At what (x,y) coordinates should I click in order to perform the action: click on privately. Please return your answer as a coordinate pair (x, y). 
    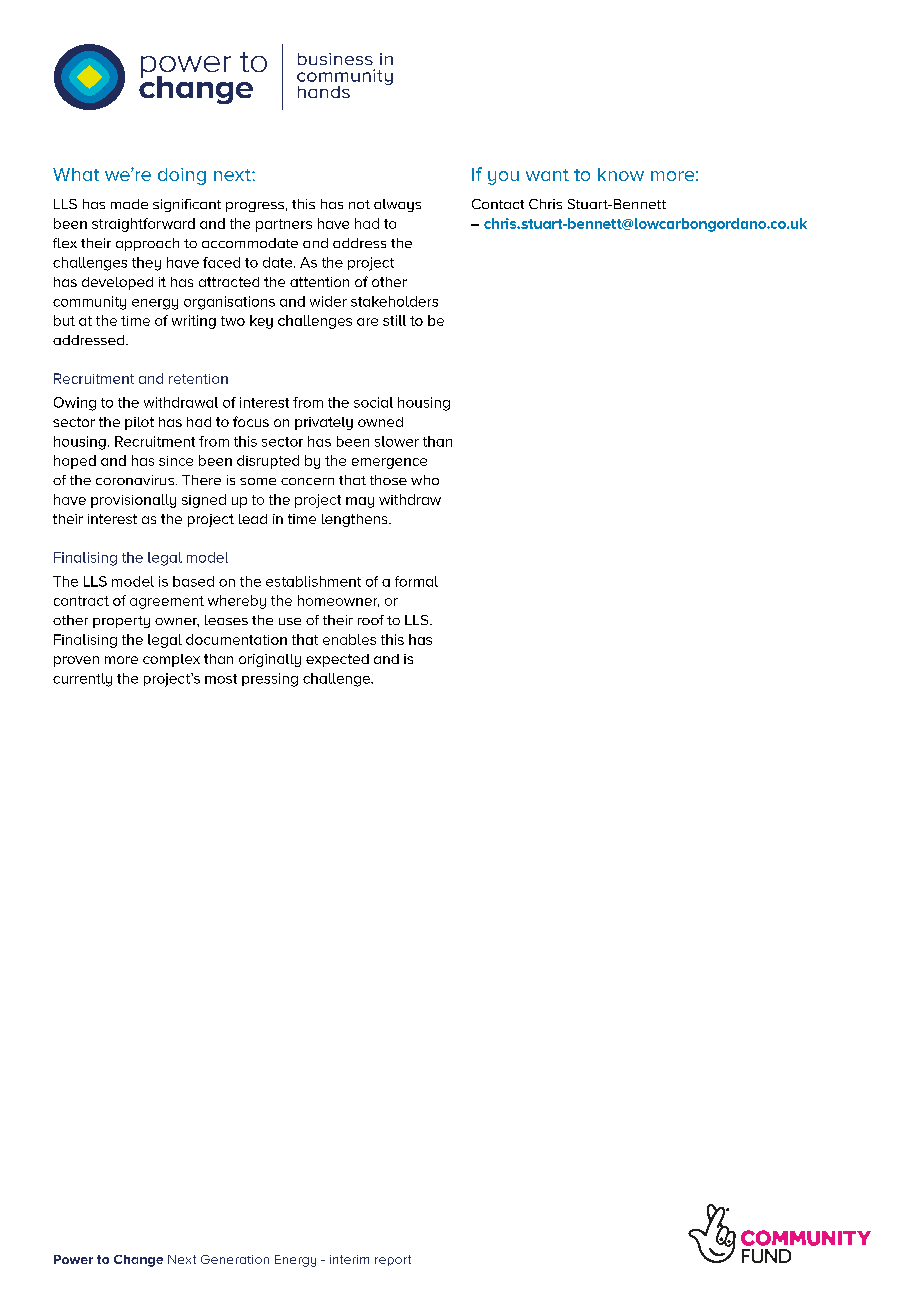
    Looking at the image, I should click on (324, 423).
